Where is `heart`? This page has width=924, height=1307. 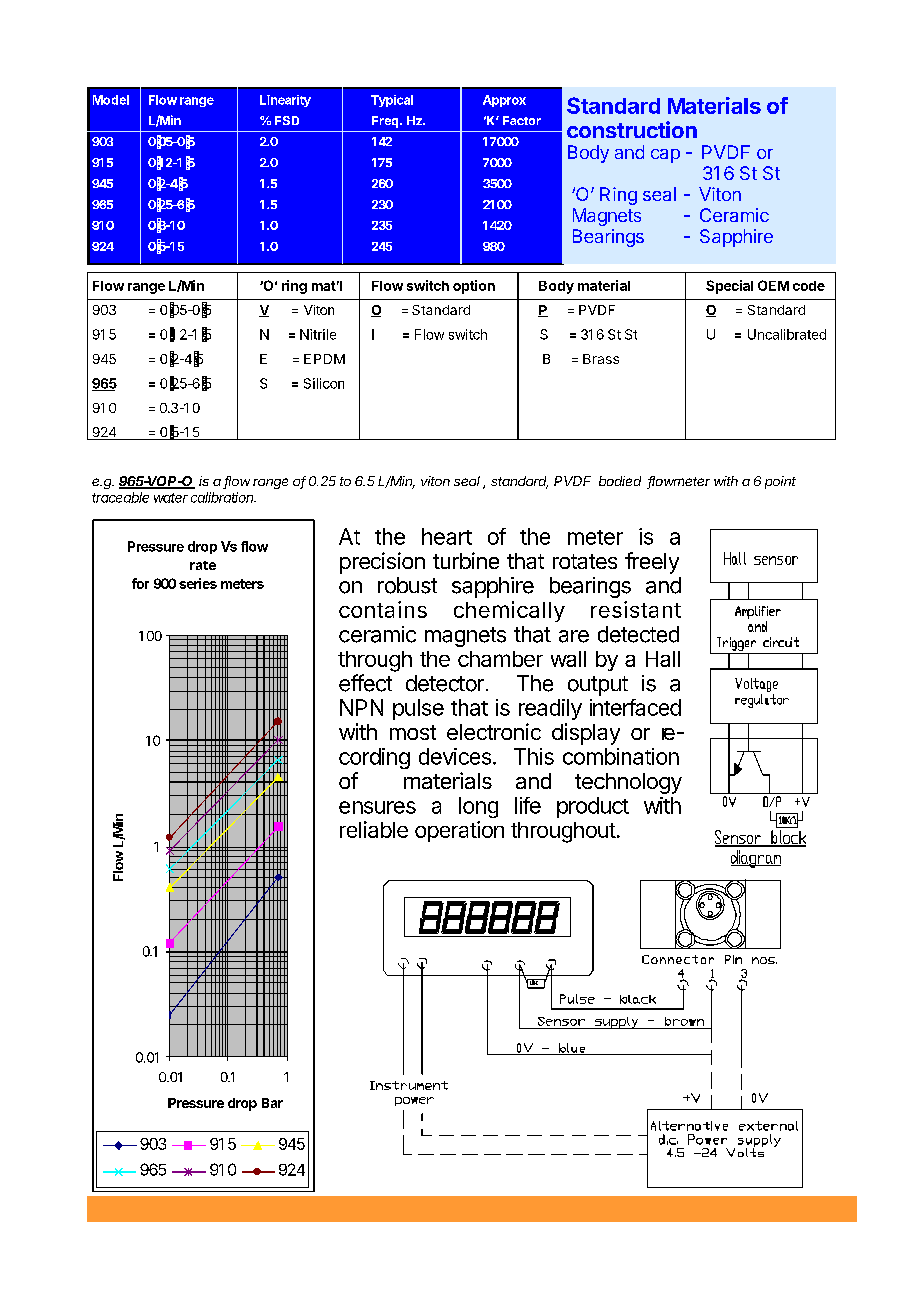 heart is located at coordinates (447, 536).
